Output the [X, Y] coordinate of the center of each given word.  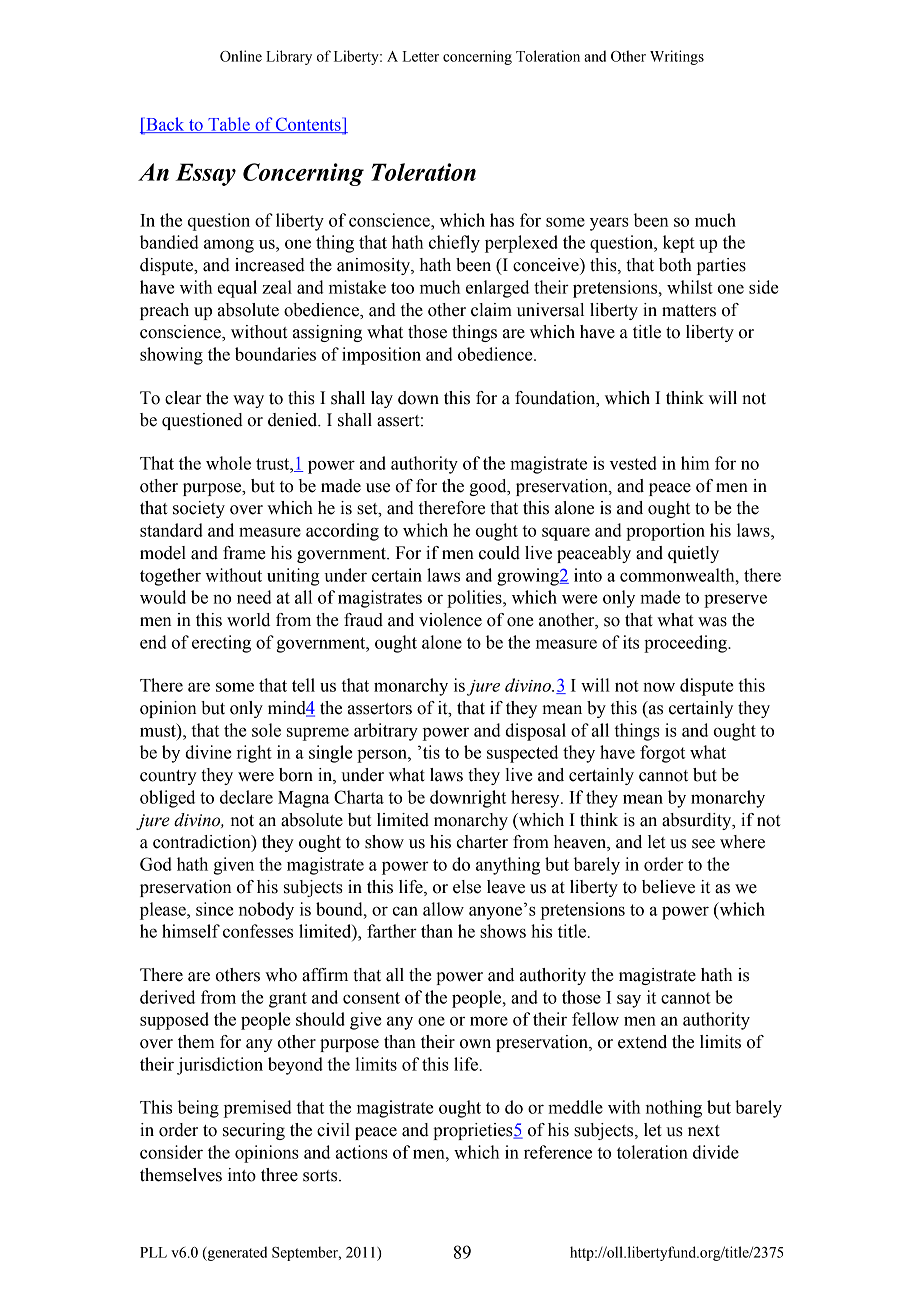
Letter [421, 56]
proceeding [686, 644]
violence [450, 620]
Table [229, 125]
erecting [221, 644]
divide [716, 1152]
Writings [677, 57]
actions [362, 1152]
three [279, 1175]
